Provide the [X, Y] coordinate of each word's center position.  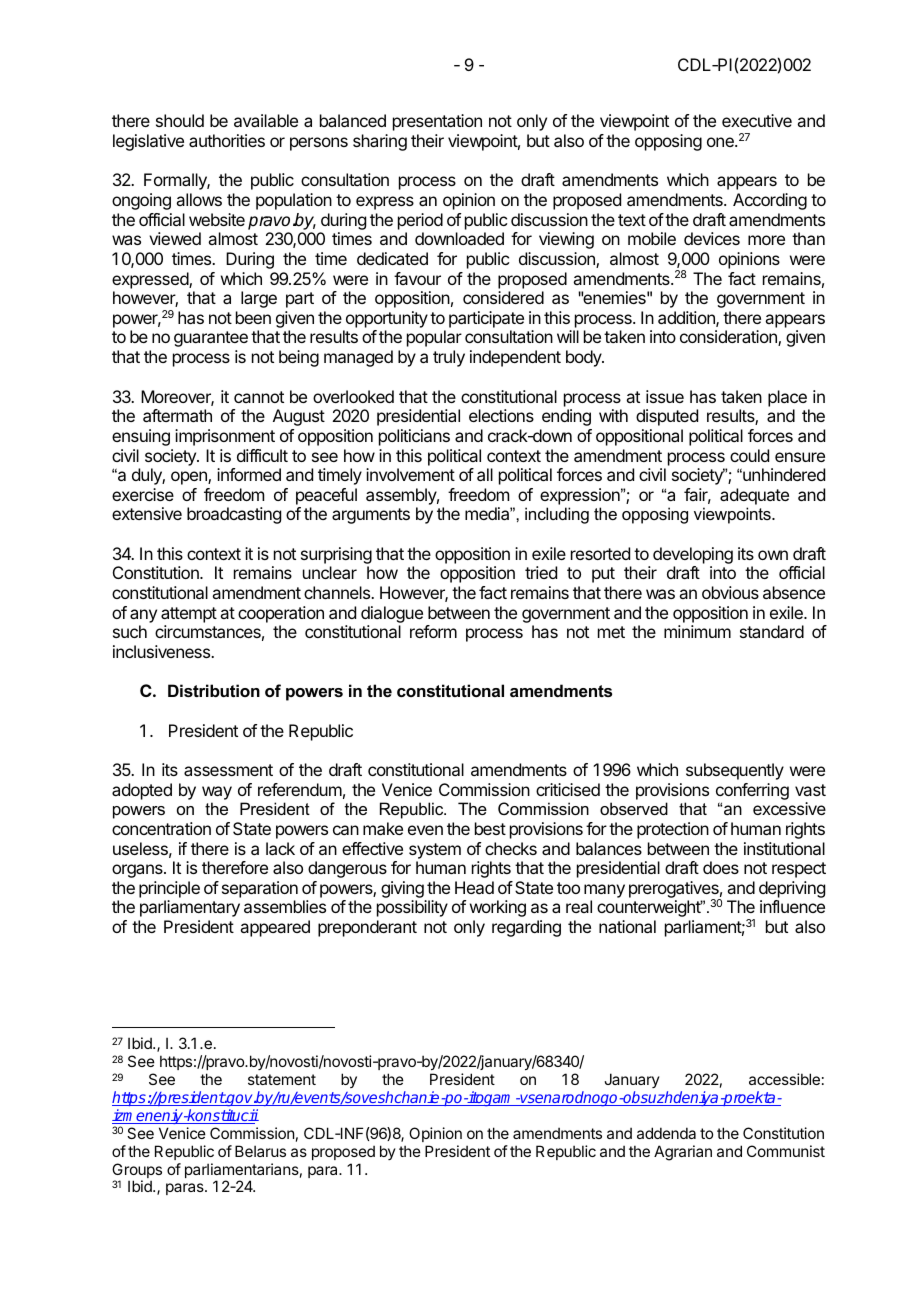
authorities [227, 140]
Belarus [260, 1151]
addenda [666, 1133]
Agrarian [683, 1153]
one [721, 142]
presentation [437, 122]
